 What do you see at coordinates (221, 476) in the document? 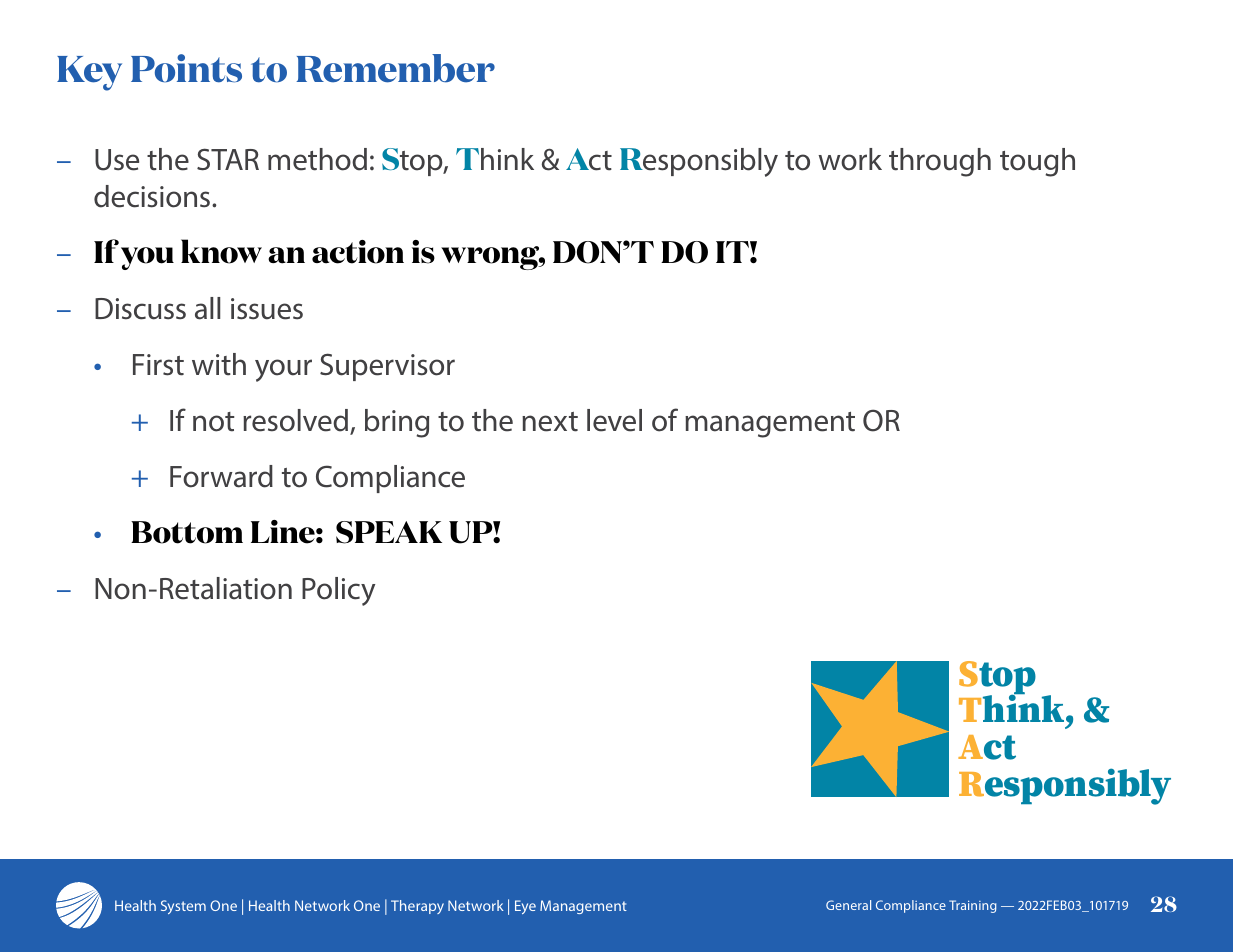
I see `Forward` at bounding box center [221, 476].
